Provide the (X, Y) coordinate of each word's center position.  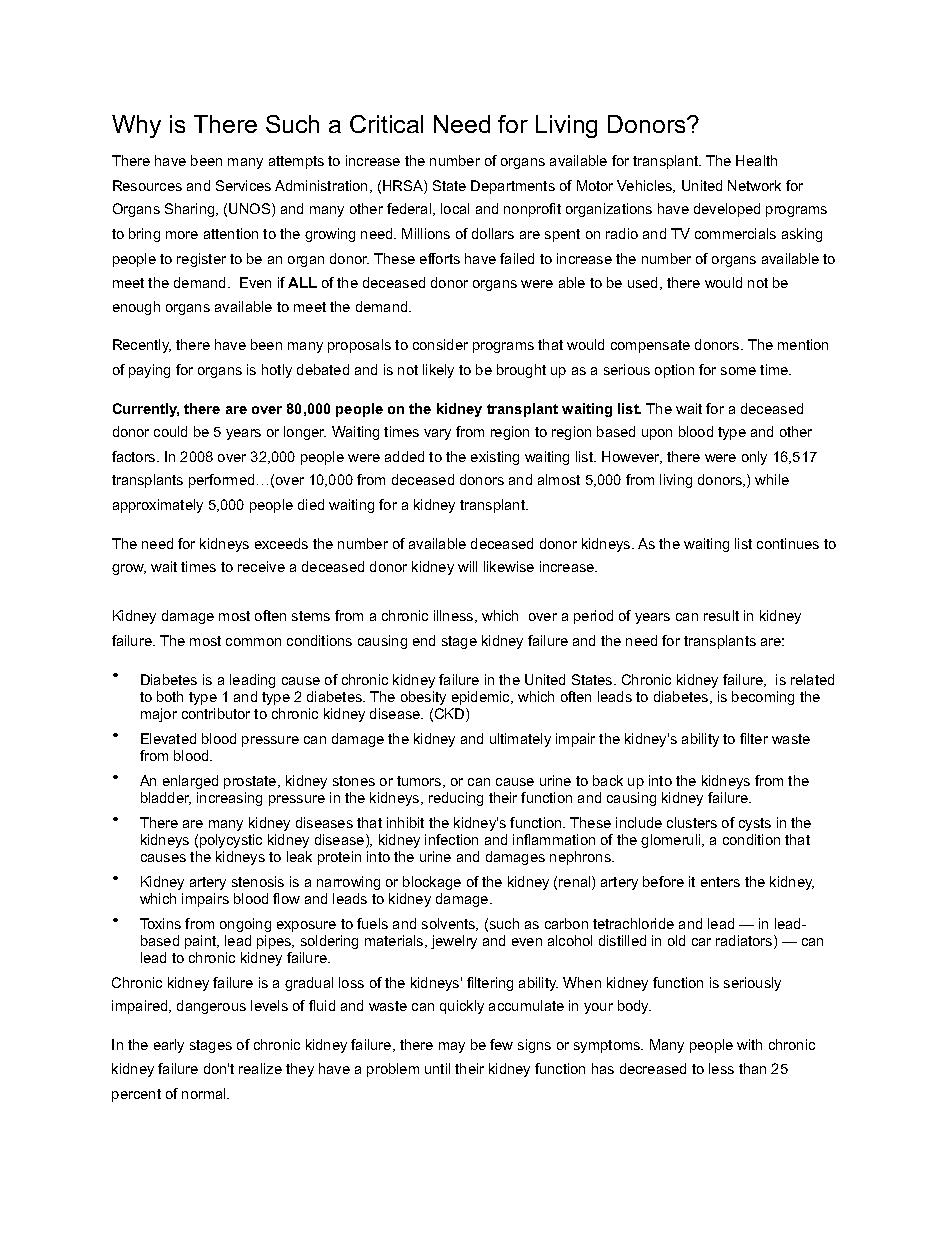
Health (756, 160)
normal (205, 1093)
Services (243, 185)
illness (455, 616)
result (721, 615)
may (452, 1047)
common (253, 642)
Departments (513, 187)
